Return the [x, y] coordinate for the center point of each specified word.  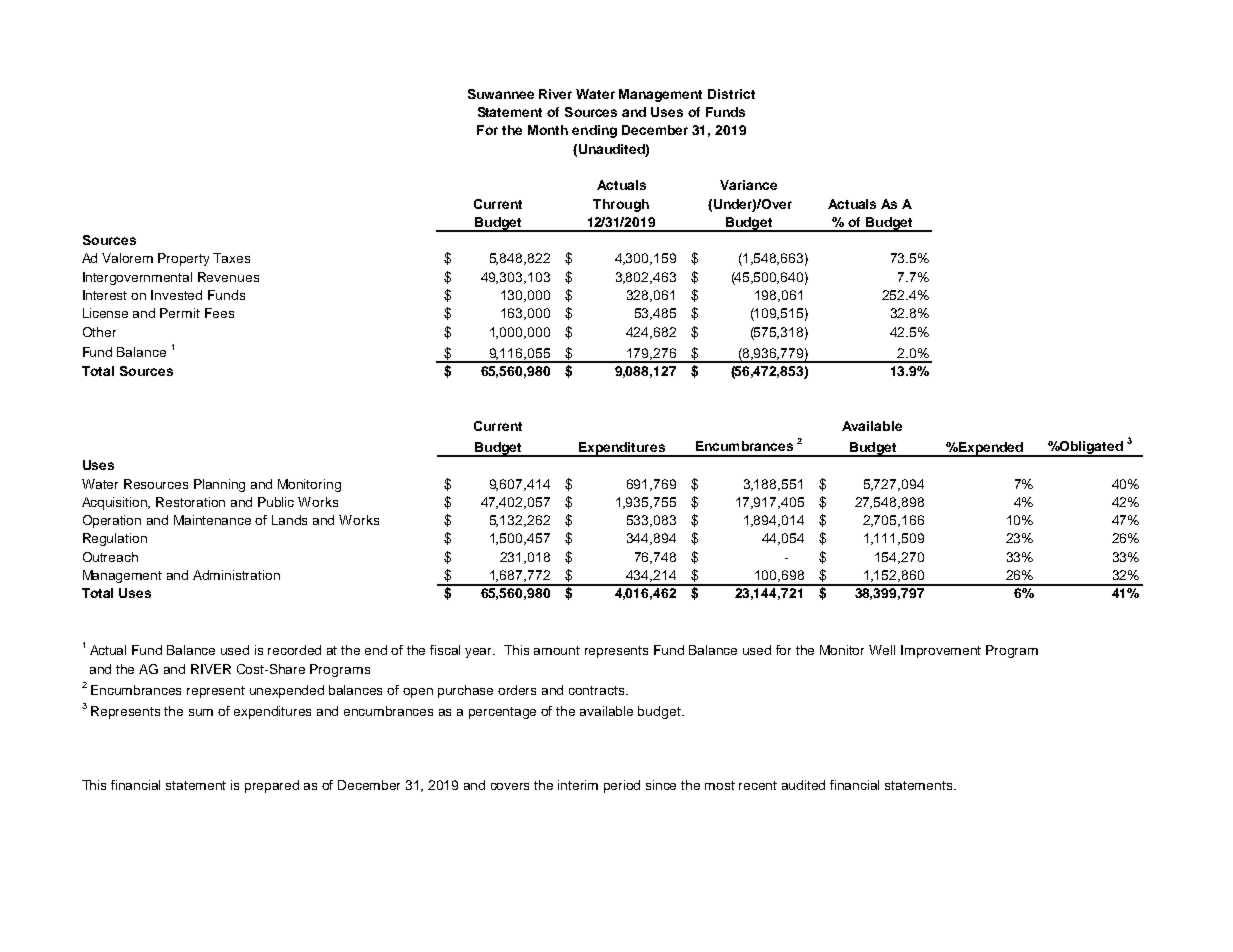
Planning [219, 485]
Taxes [231, 258]
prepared [272, 786]
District [731, 94]
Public [276, 502]
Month [548, 130]
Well [882, 650]
